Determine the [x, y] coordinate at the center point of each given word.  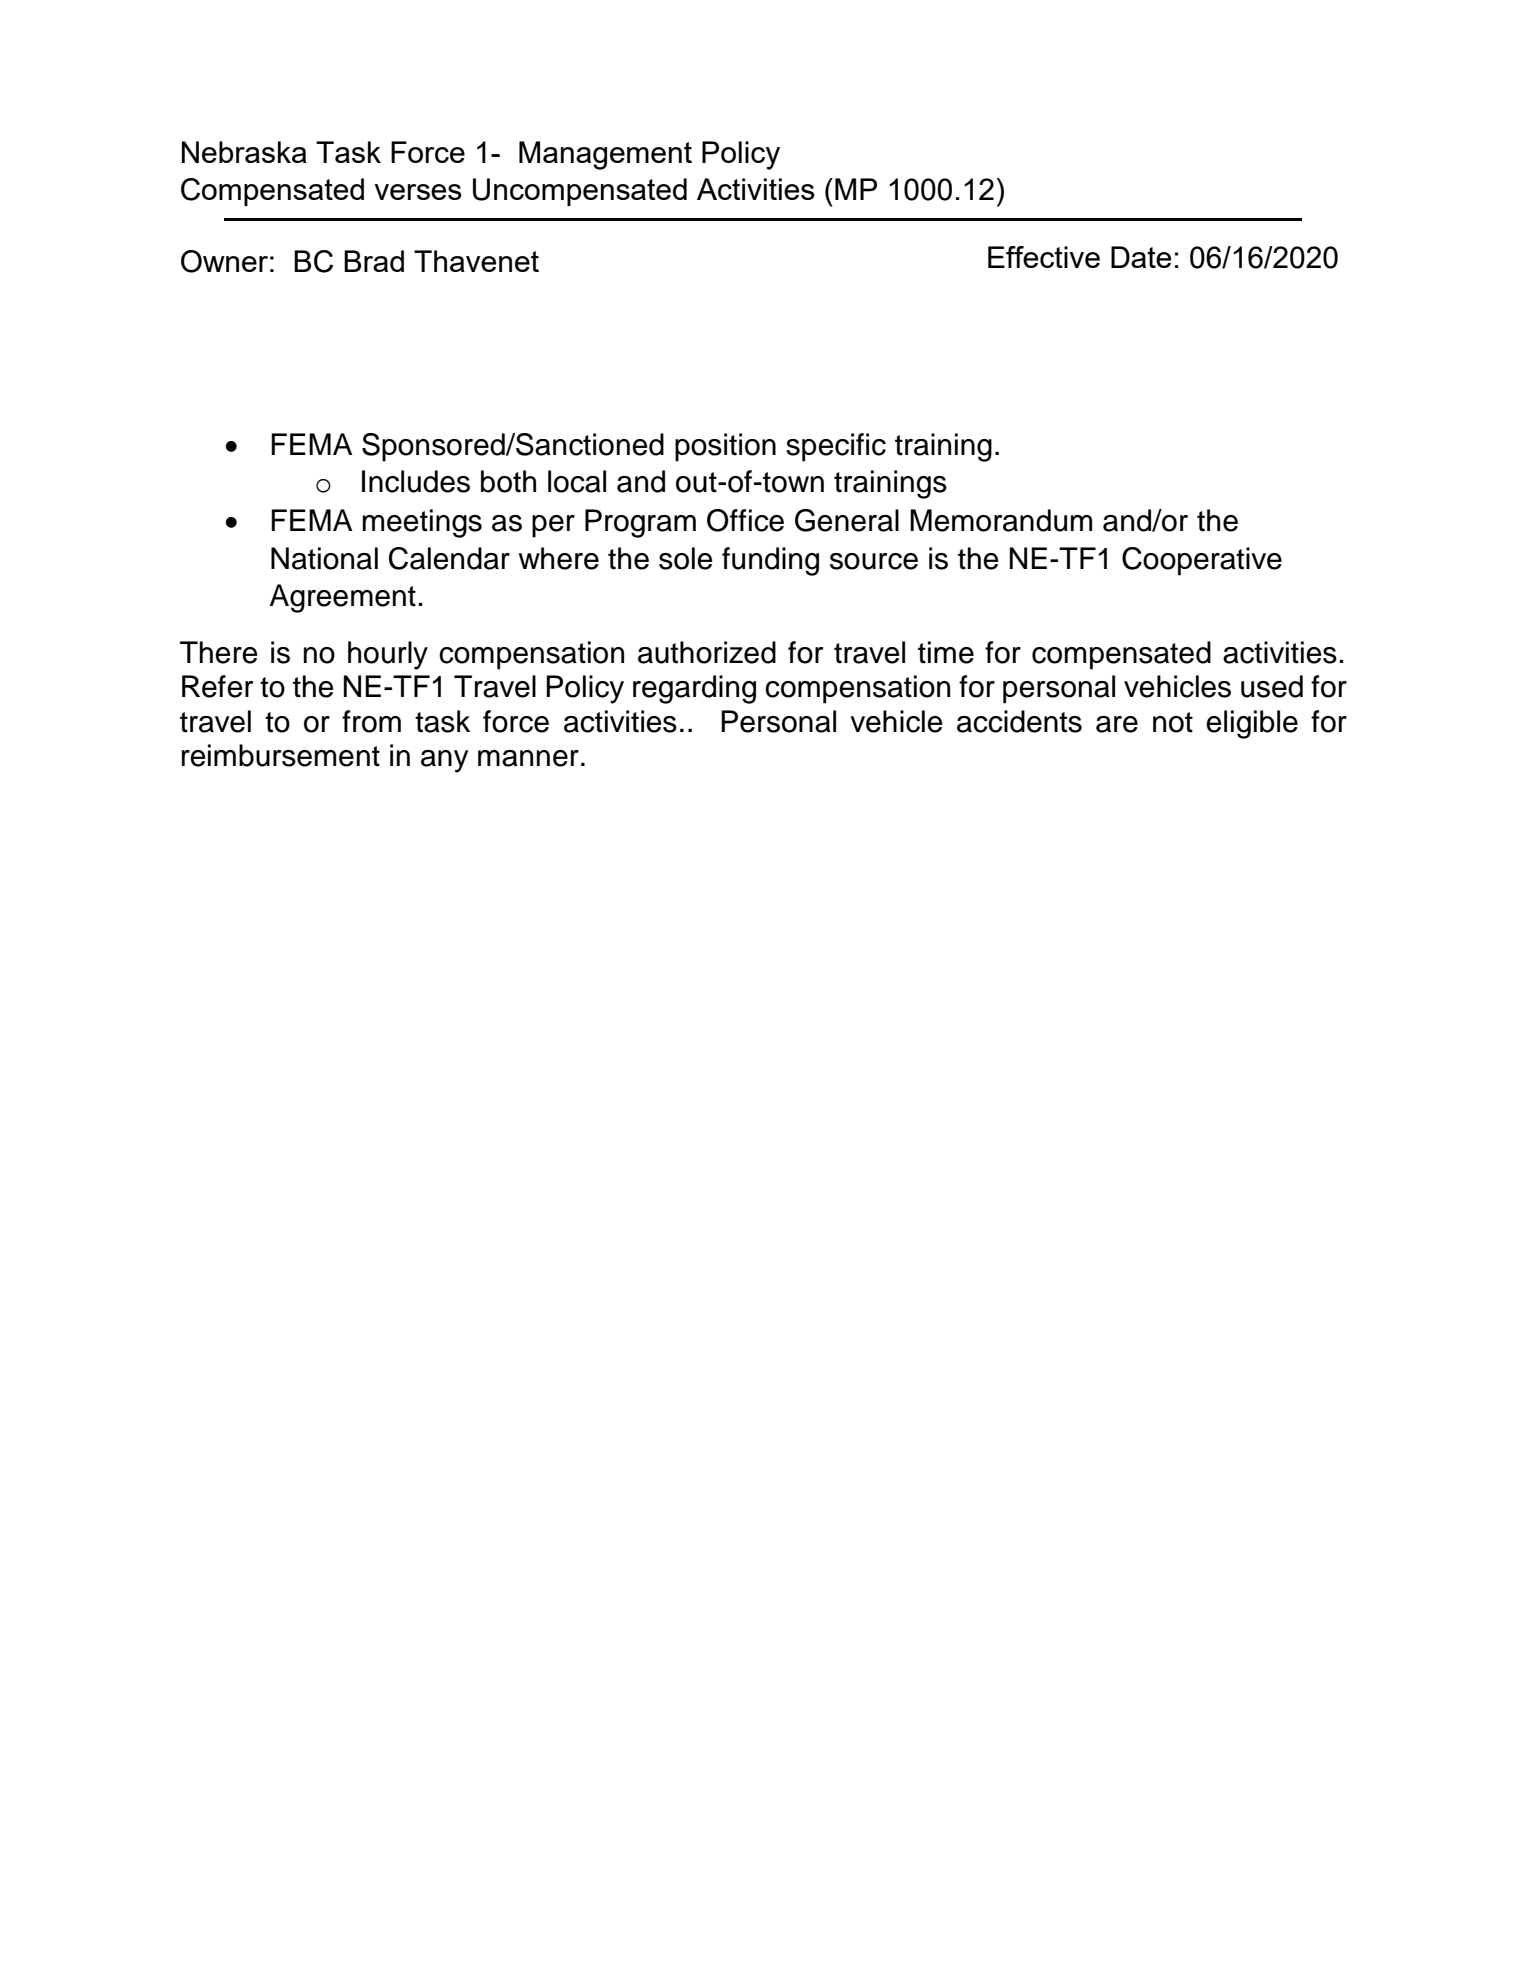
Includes [416, 481]
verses [418, 192]
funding [770, 561]
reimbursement [281, 755]
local [577, 481]
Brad [374, 261]
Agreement [342, 598]
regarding [694, 689]
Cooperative [1202, 561]
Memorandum [1001, 520]
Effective [1044, 257]
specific [836, 447]
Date [1141, 257]
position [725, 447]
